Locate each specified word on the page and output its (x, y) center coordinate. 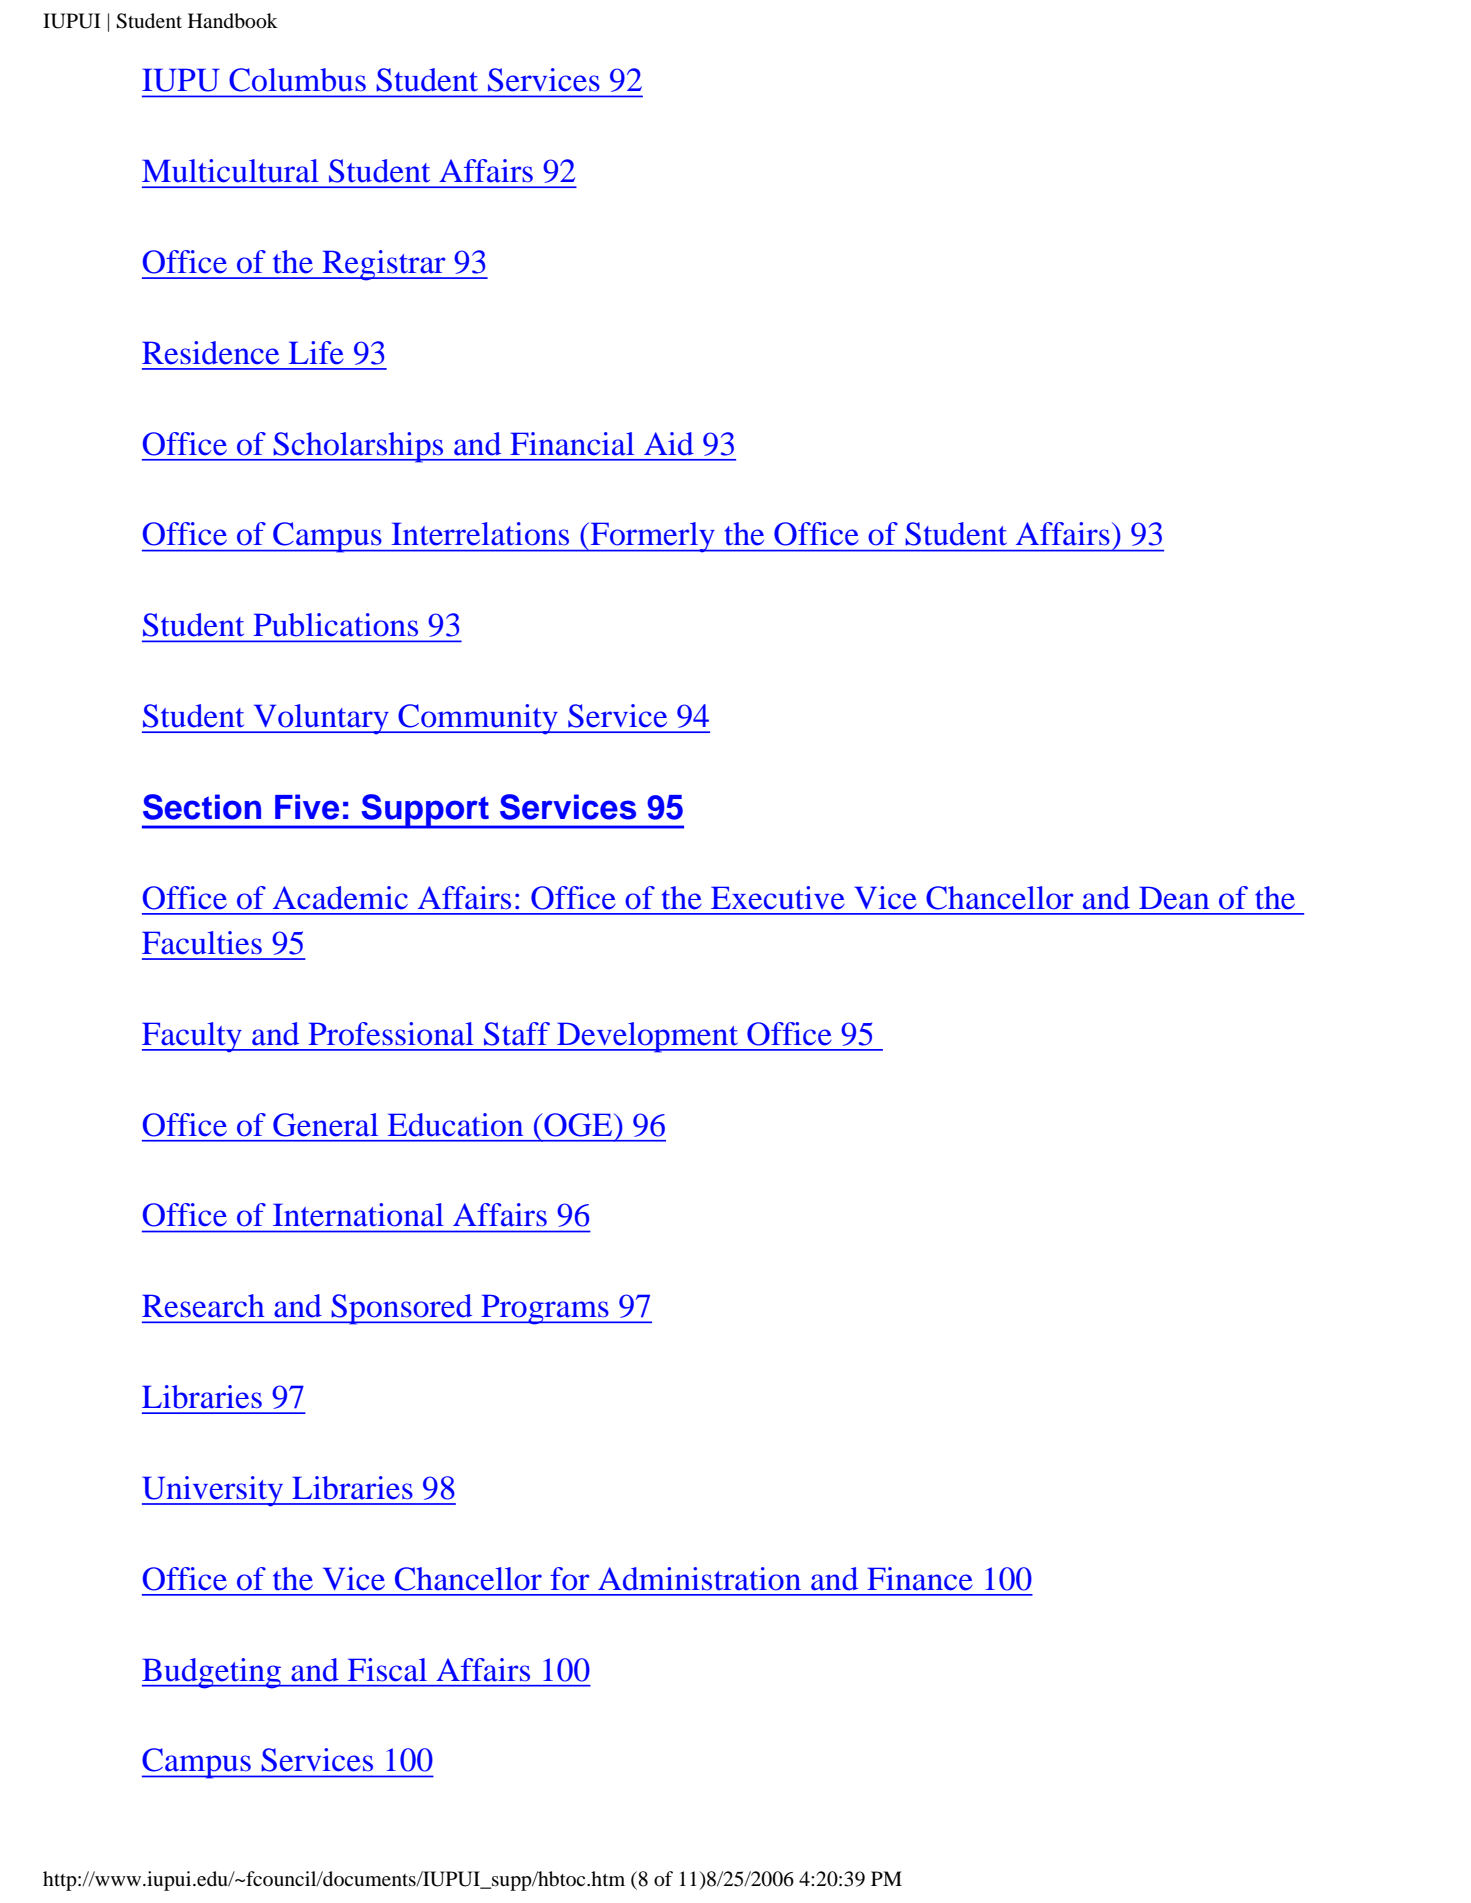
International (358, 1215)
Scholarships (359, 447)
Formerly (652, 537)
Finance (920, 1579)
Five (307, 807)
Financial (572, 444)
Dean (1174, 898)
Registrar (384, 265)
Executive (778, 898)
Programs (545, 1309)
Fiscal (387, 1670)
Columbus (297, 80)
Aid (669, 444)
